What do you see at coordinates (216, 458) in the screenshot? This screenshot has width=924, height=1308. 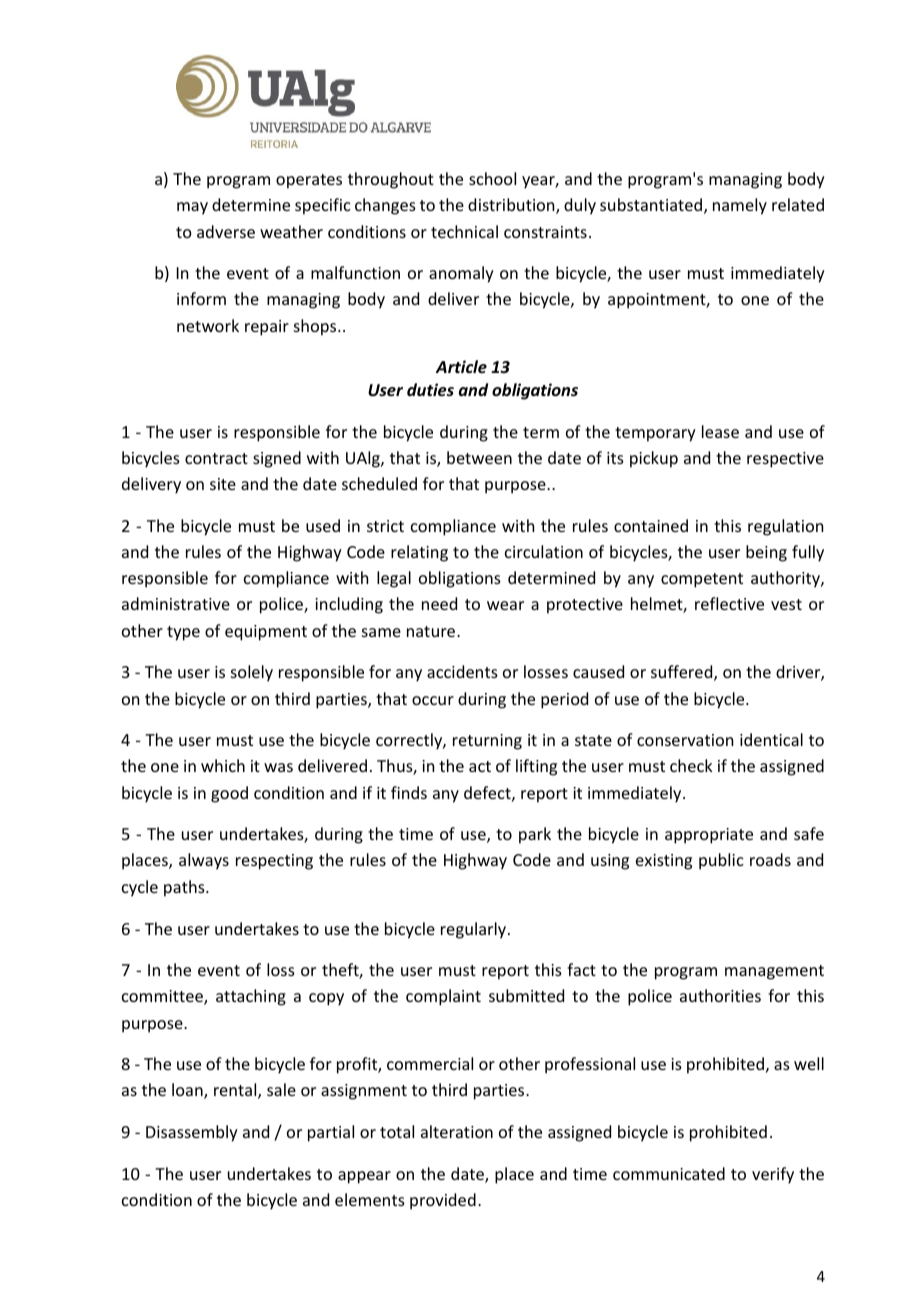 I see `contract` at bounding box center [216, 458].
